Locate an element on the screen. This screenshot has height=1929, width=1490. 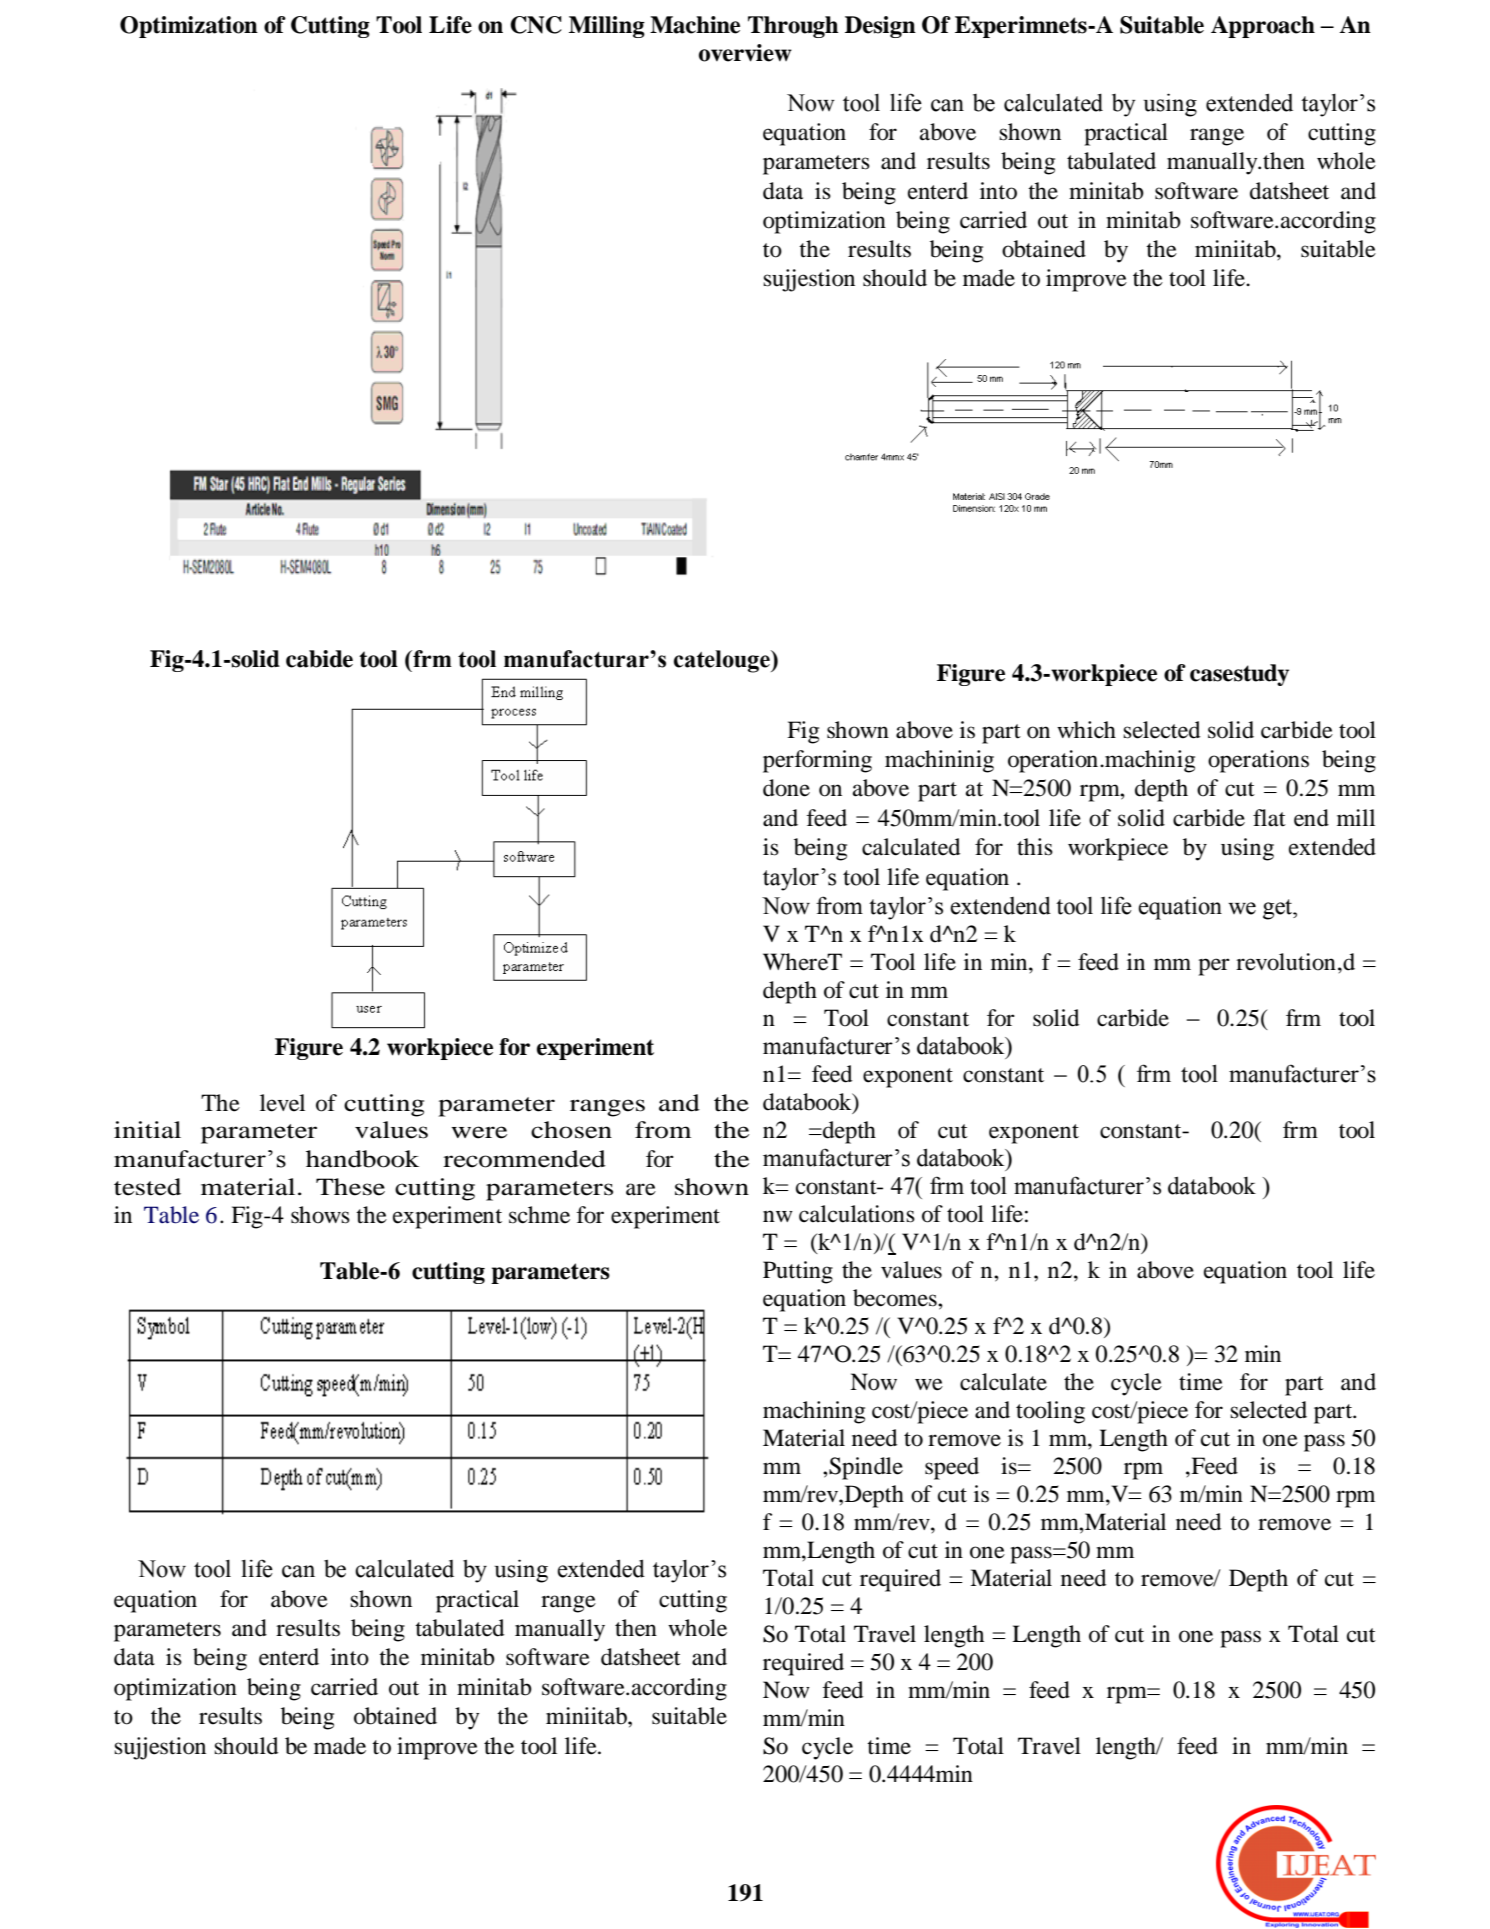
CNC is located at coordinates (536, 25).
